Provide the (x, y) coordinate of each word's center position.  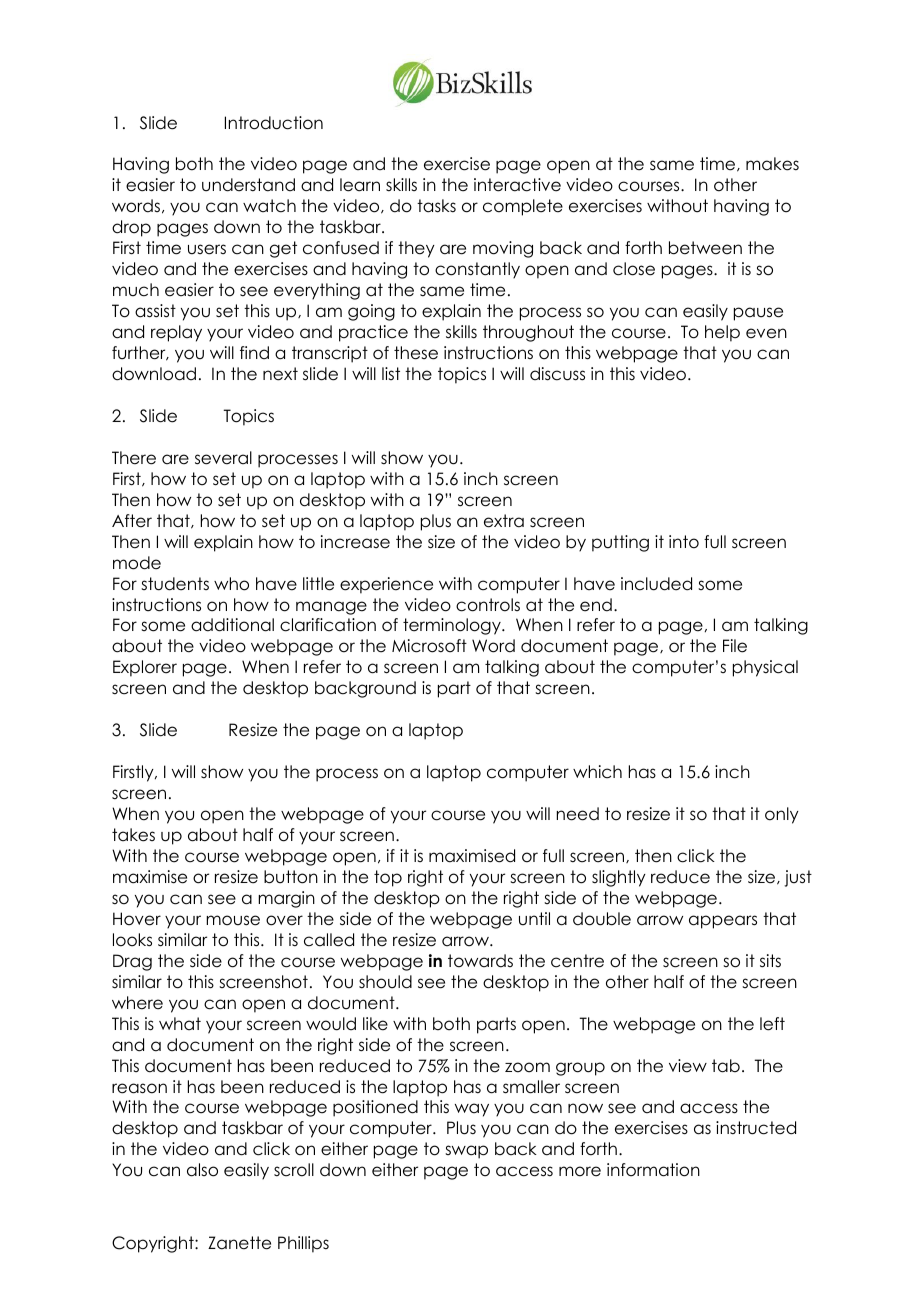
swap (466, 1152)
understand (248, 185)
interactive (517, 185)
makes (772, 164)
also (202, 1170)
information (653, 1170)
